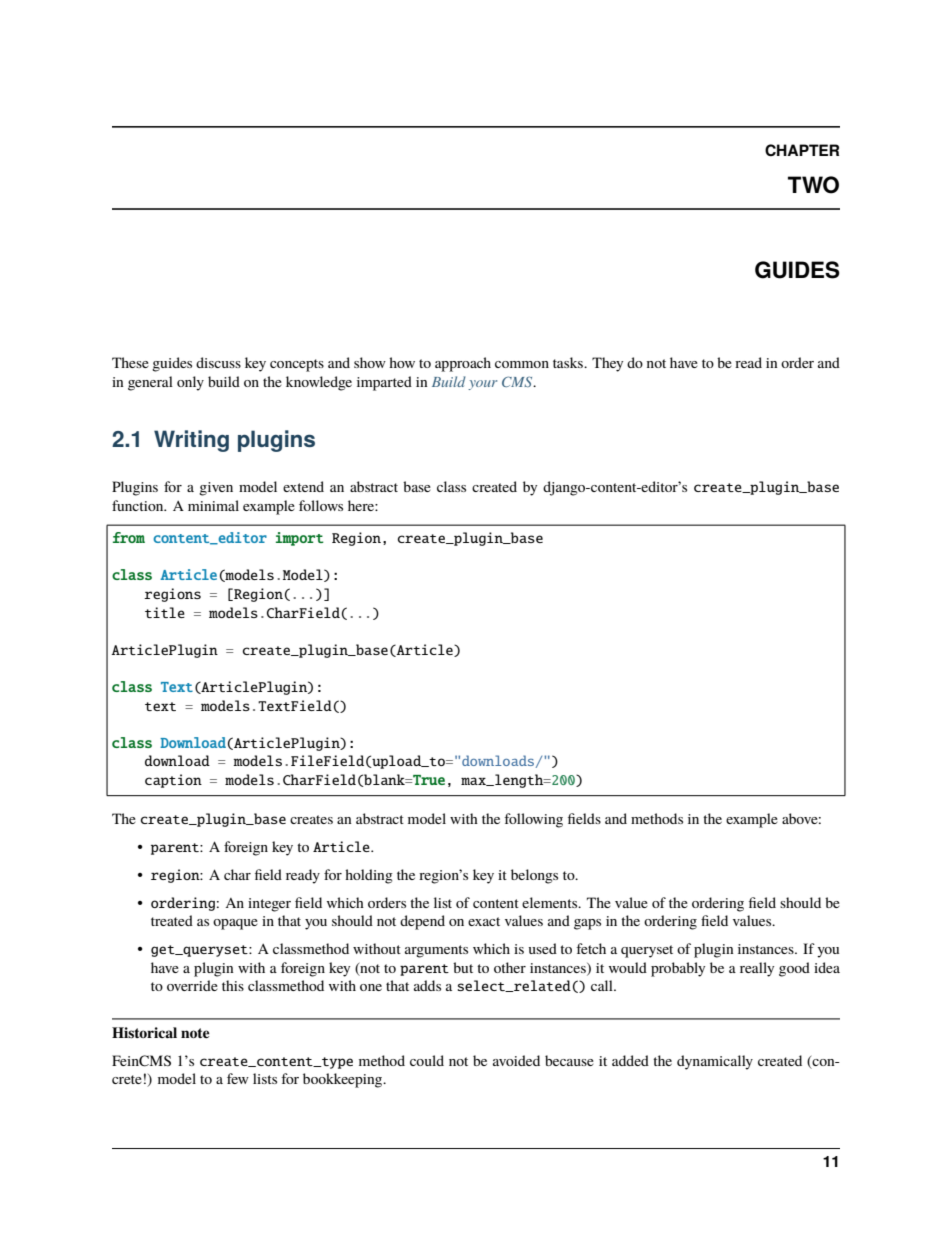 This document has height=1233, width=952. Describe the element at coordinates (165, 612) in the document. I see `title` at that location.
